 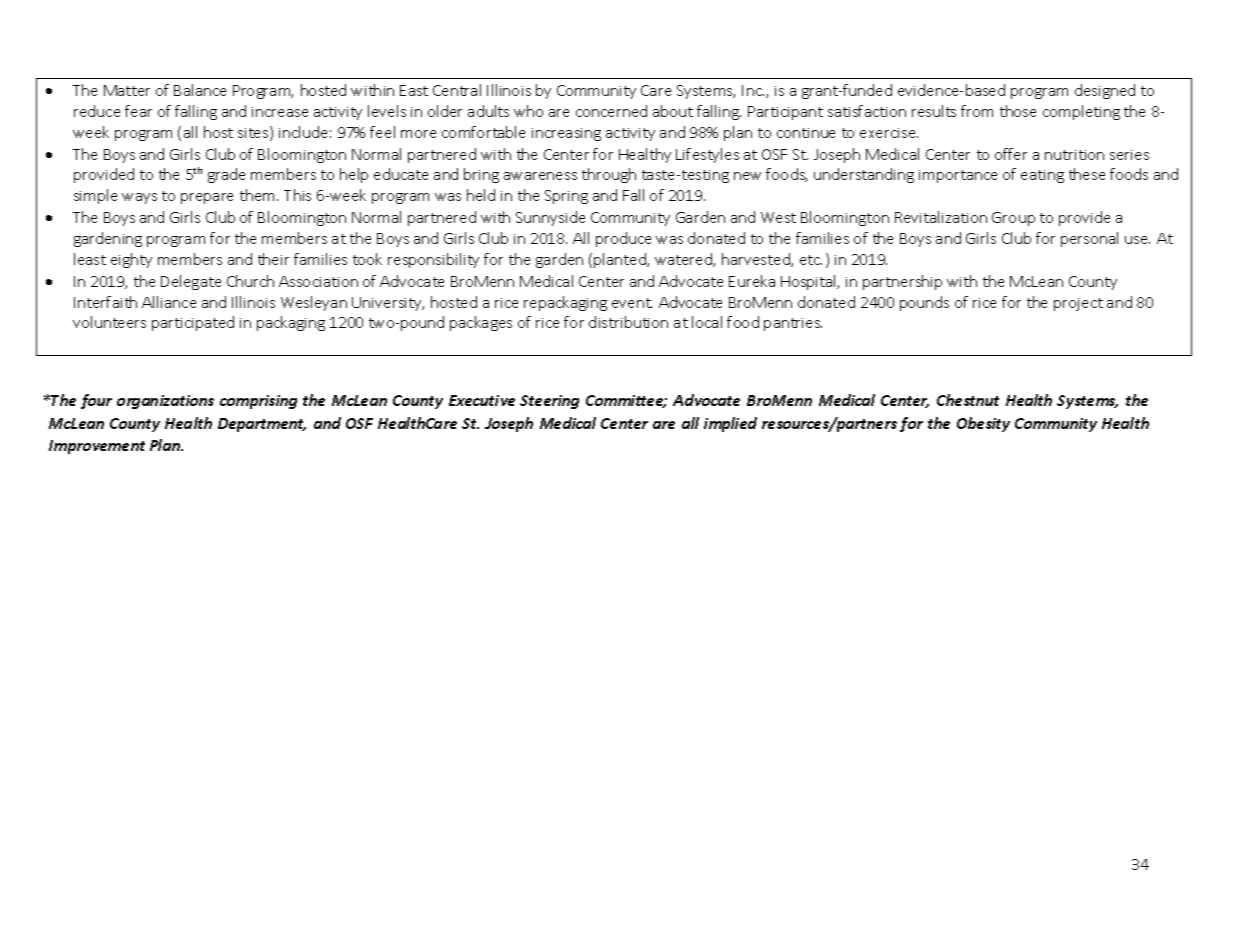 What do you see at coordinates (262, 425) in the page?
I see `Department` at bounding box center [262, 425].
